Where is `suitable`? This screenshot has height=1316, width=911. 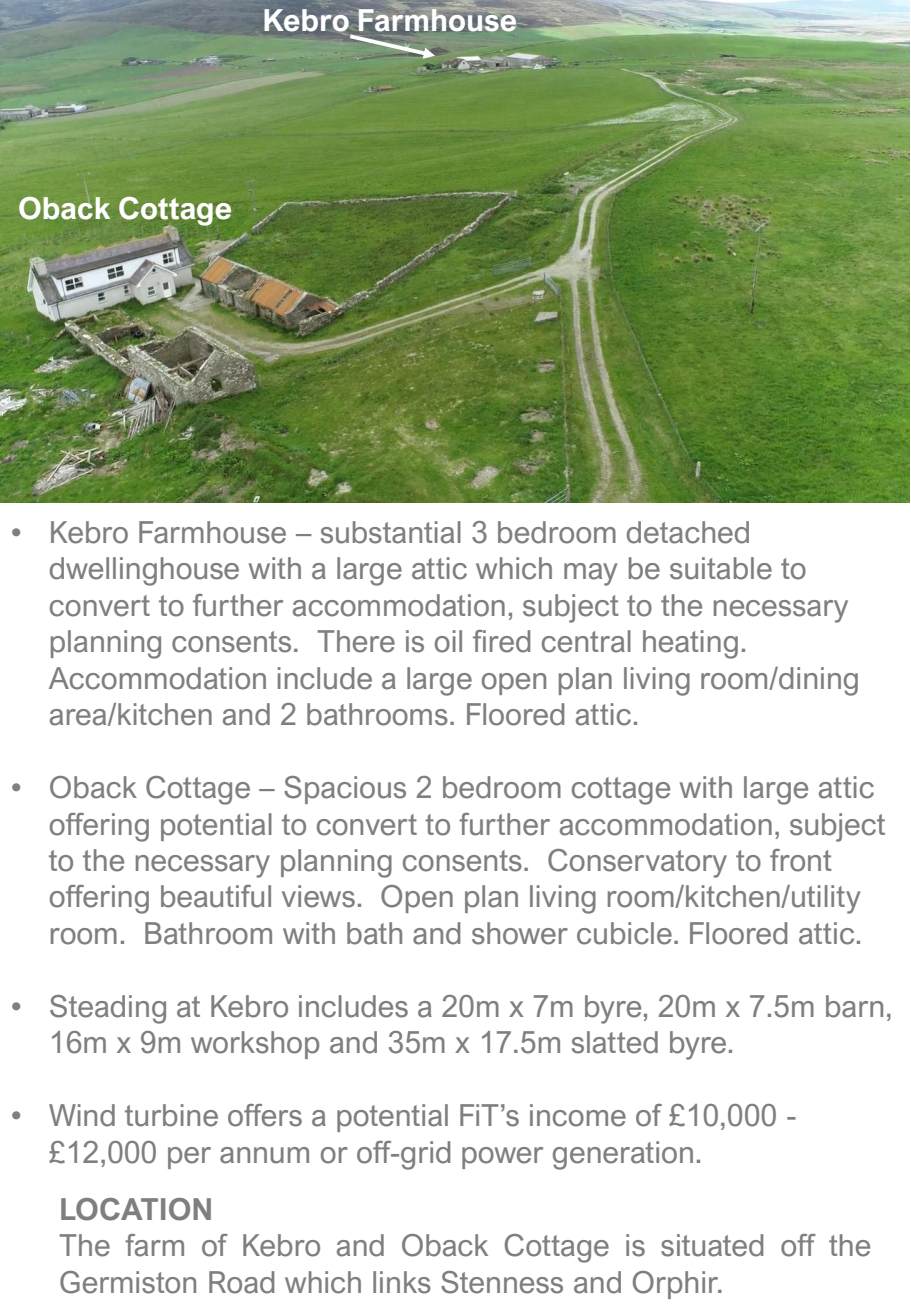
suitable is located at coordinates (721, 568).
